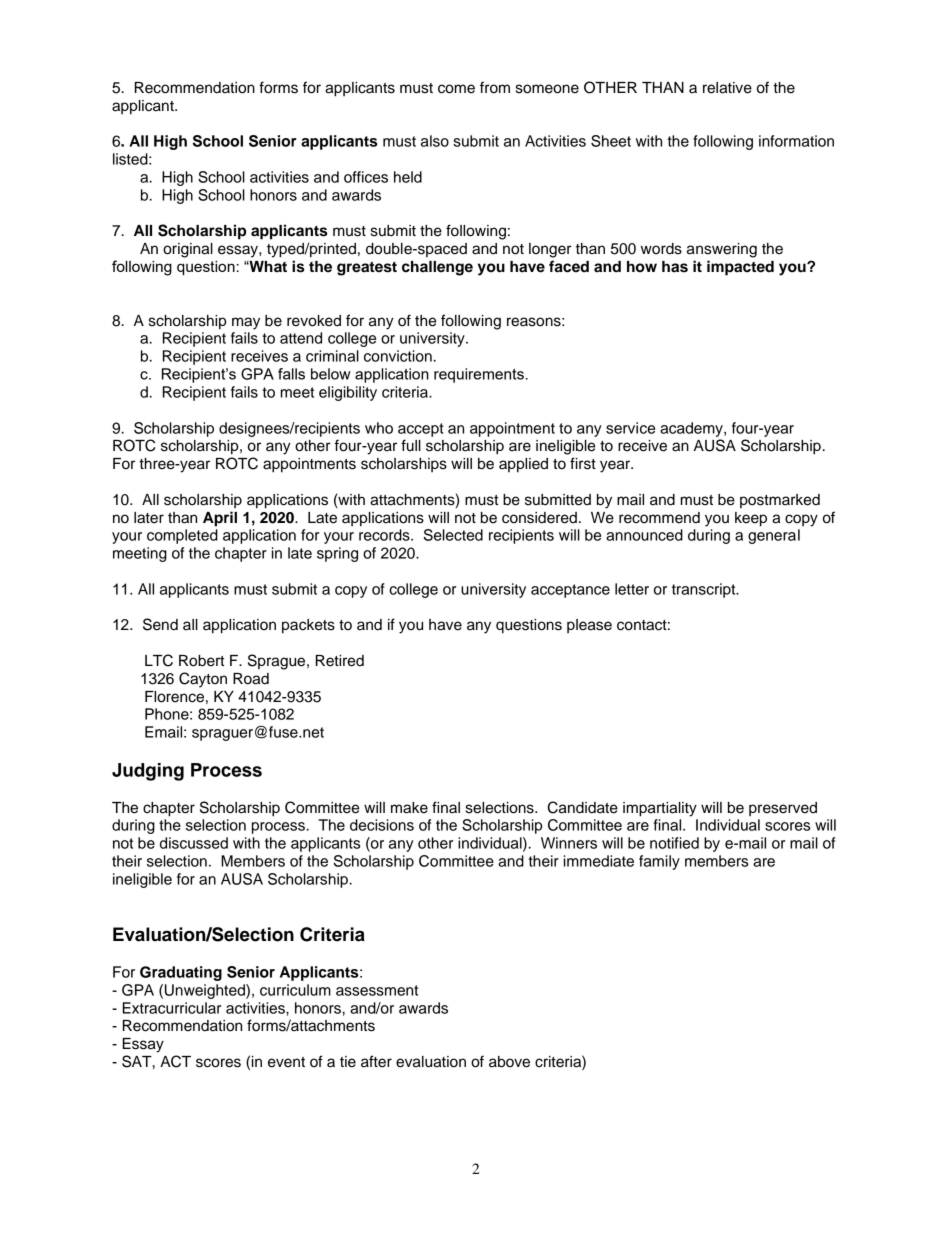 Image resolution: width=952 pixels, height=1233 pixels. What do you see at coordinates (659, 862) in the screenshot?
I see `family` at bounding box center [659, 862].
